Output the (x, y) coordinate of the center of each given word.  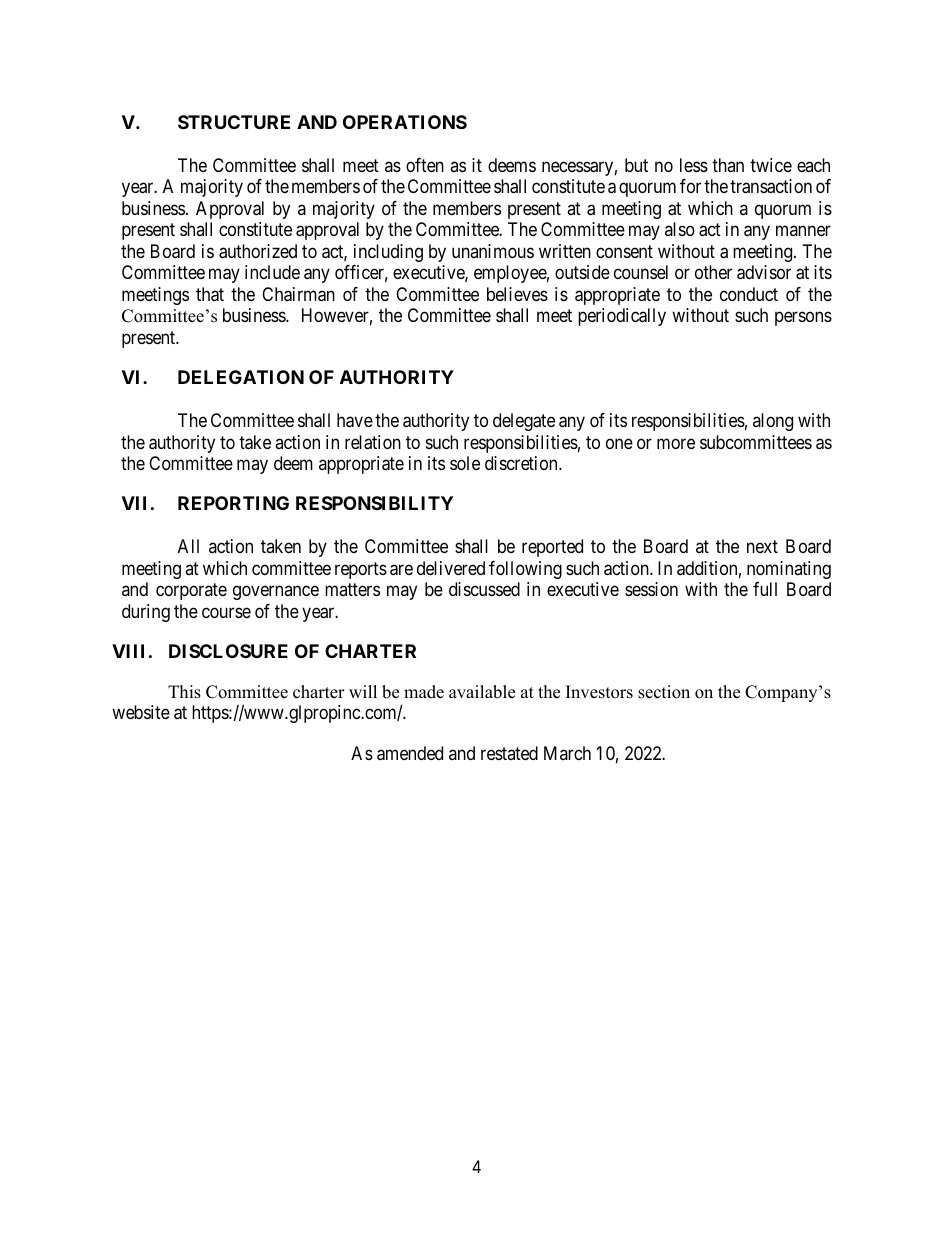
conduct (749, 294)
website (141, 712)
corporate (191, 591)
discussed (484, 589)
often (425, 165)
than (728, 165)
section (664, 692)
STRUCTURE (234, 122)
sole (465, 463)
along (773, 422)
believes (517, 294)
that (210, 294)
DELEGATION (241, 377)
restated (509, 753)
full (765, 589)
